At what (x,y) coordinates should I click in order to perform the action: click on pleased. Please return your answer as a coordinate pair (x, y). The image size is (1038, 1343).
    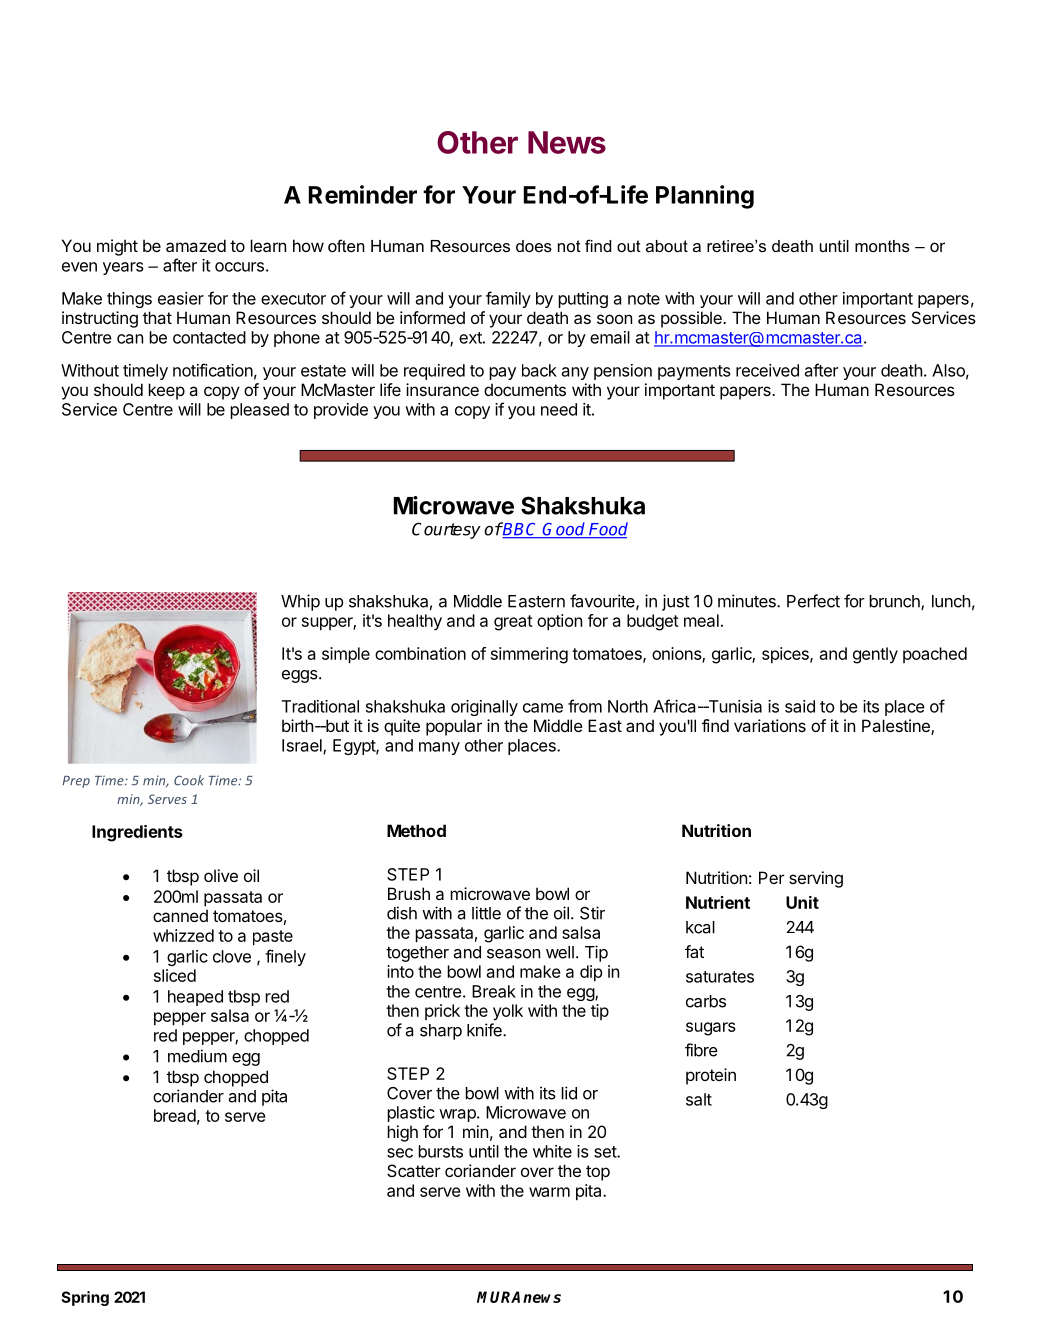
    Looking at the image, I should click on (259, 411).
